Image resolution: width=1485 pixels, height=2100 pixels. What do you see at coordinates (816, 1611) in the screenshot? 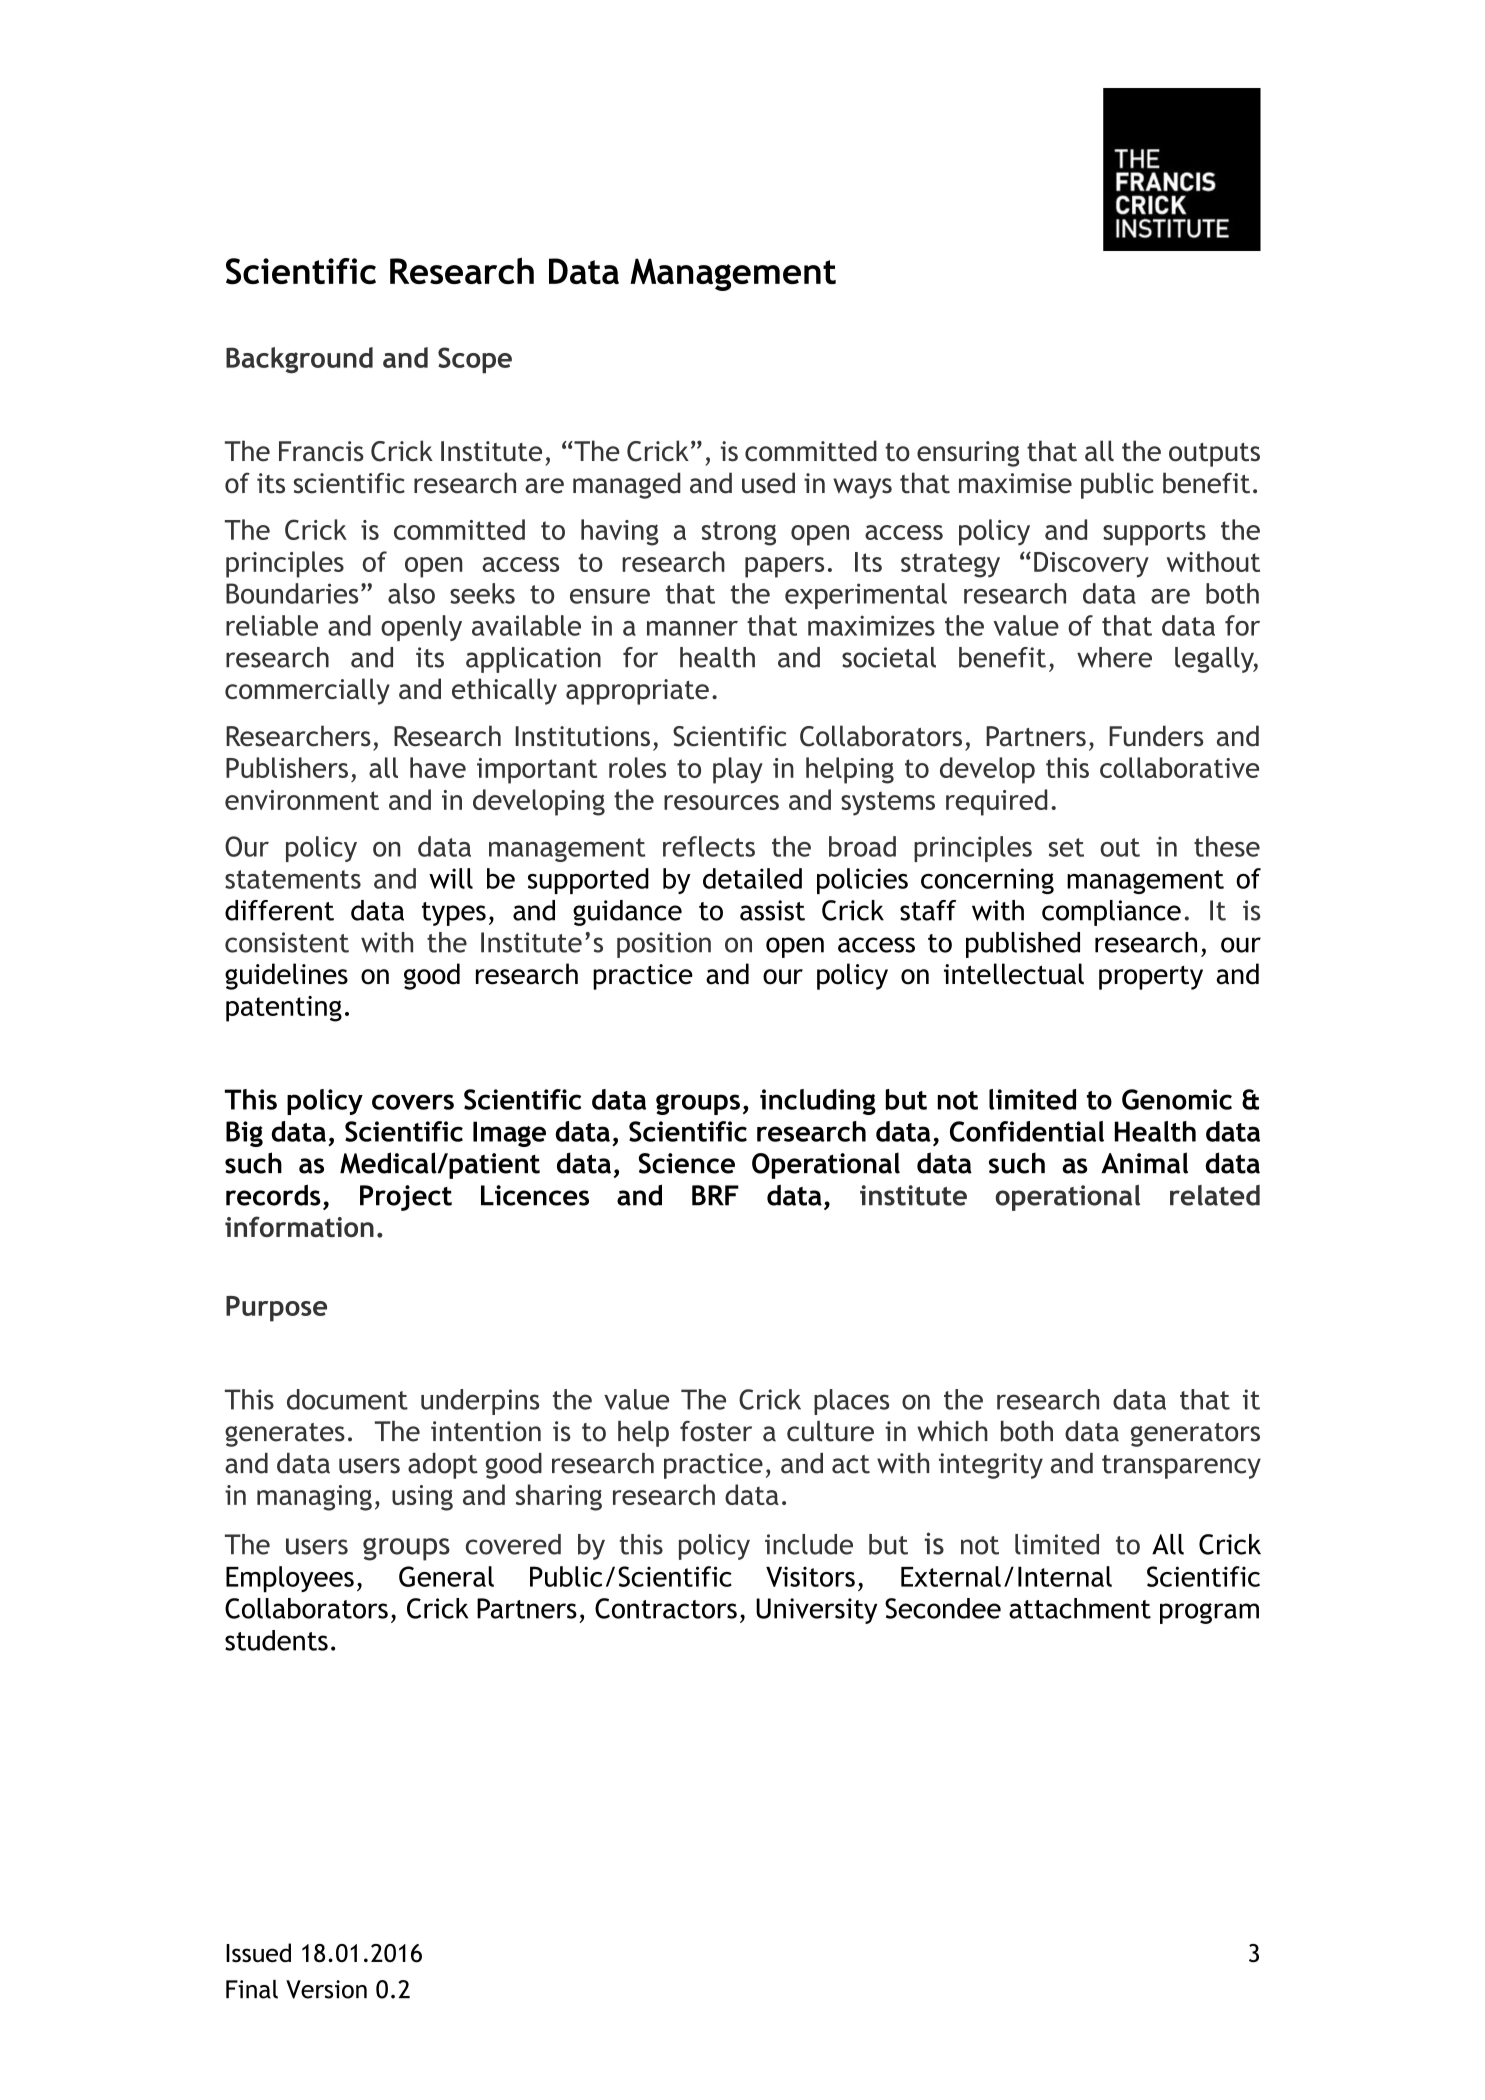
I see `University` at bounding box center [816, 1611].
